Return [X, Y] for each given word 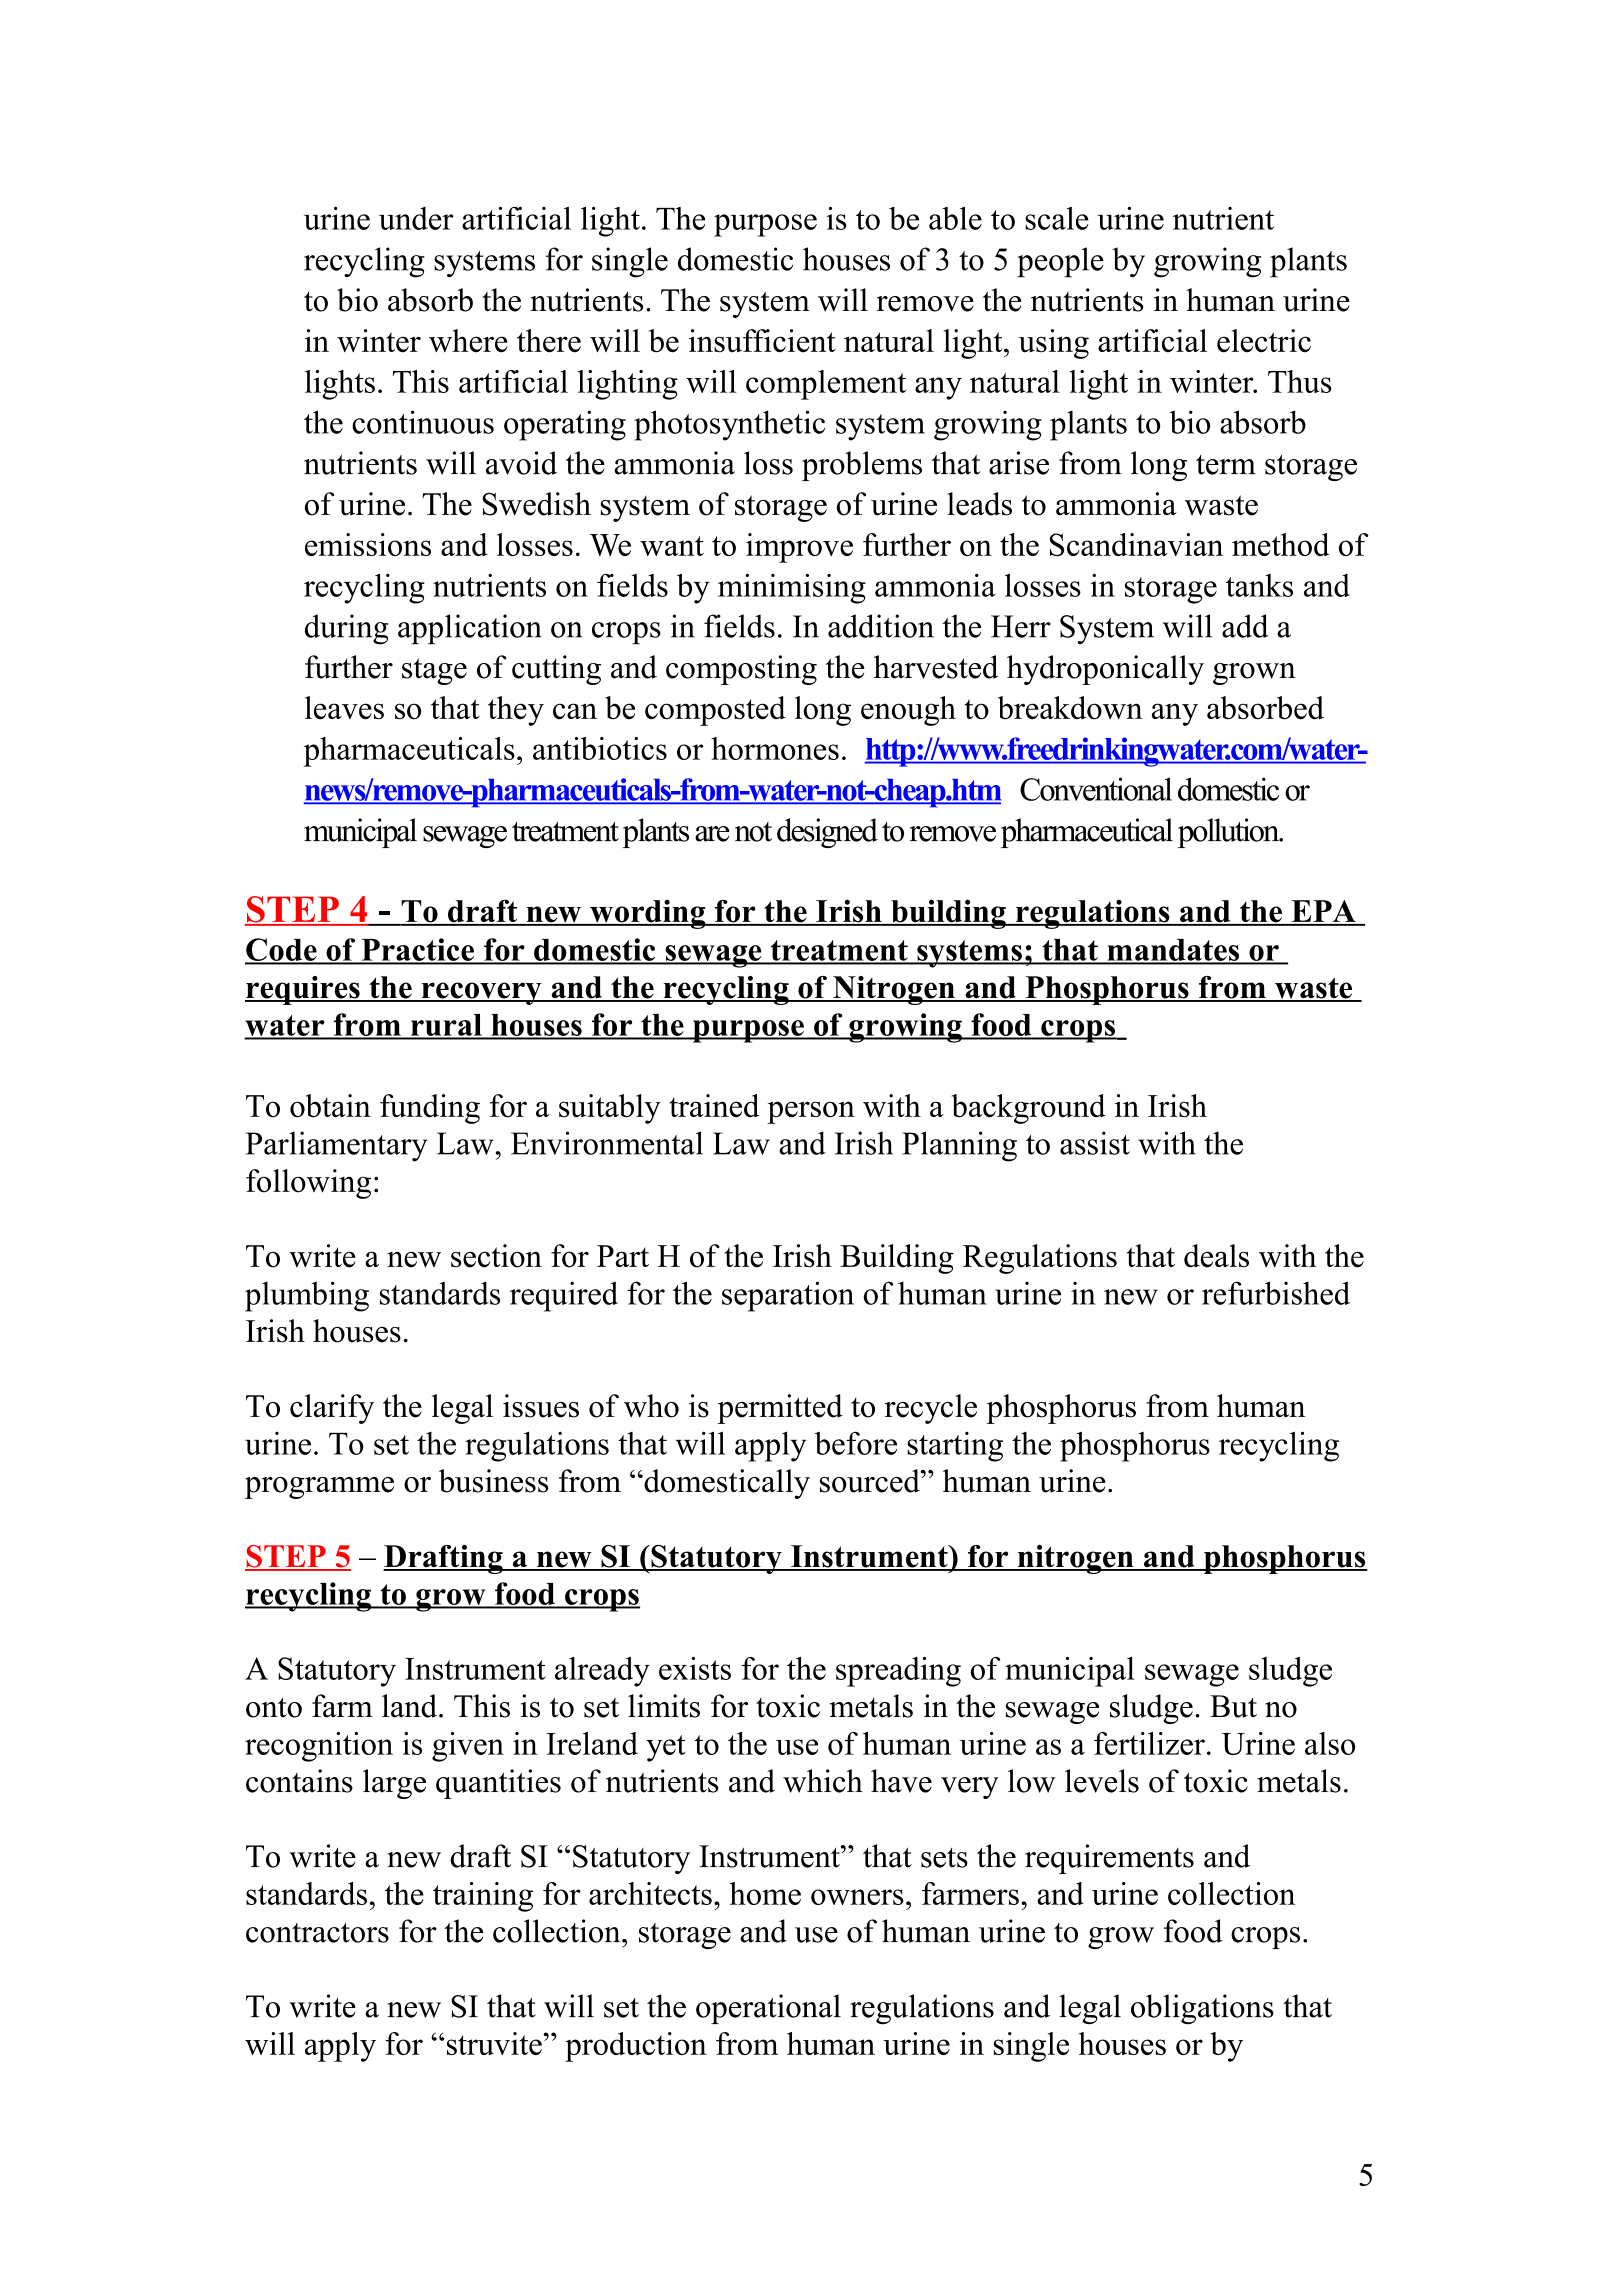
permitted [780, 1409]
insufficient [762, 341]
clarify [332, 1409]
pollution [1230, 833]
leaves [344, 708]
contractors [317, 1933]
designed [827, 833]
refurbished [1276, 1293]
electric [1264, 341]
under [416, 218]
